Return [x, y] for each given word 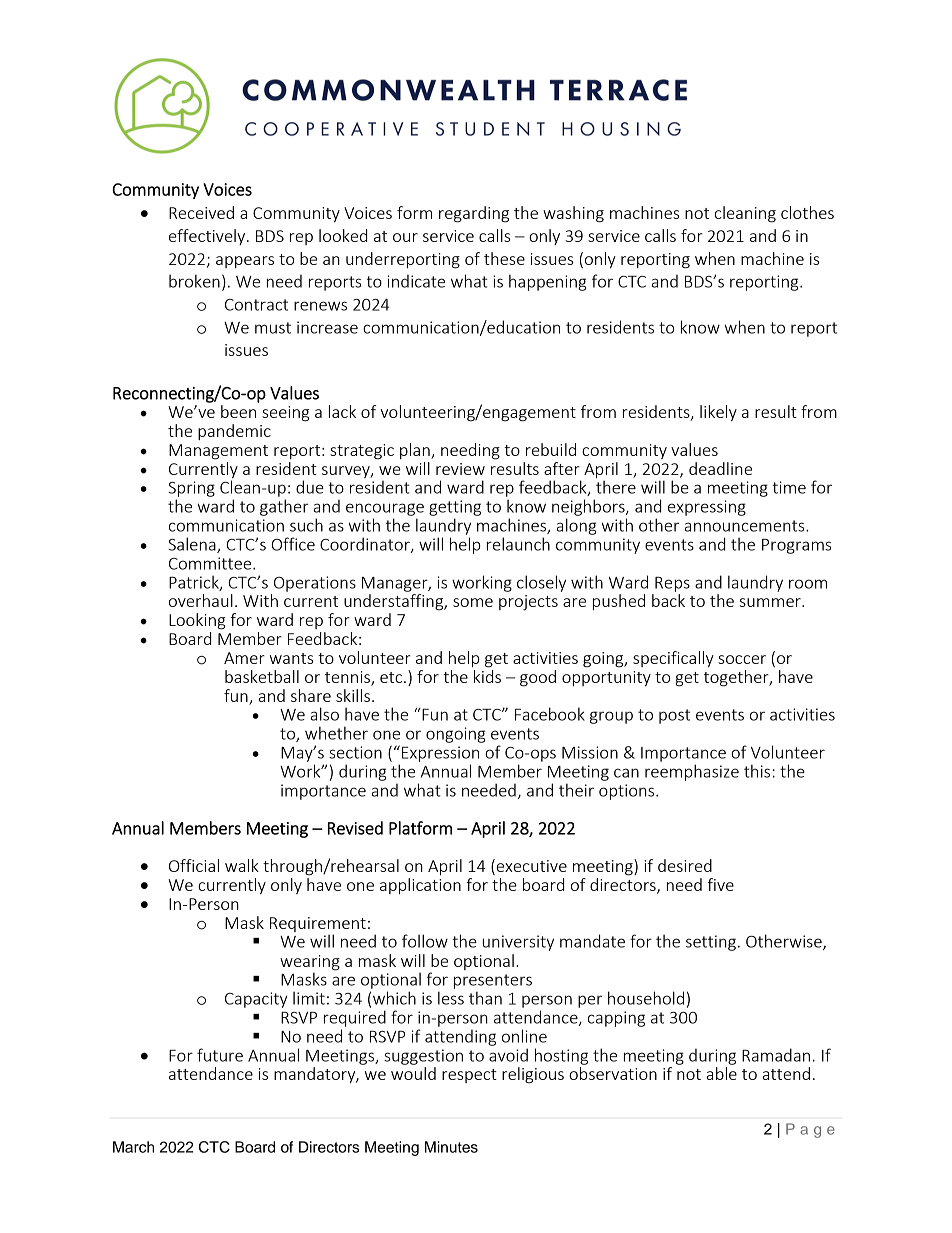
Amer [244, 658]
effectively [208, 237]
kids [487, 676]
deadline [720, 468]
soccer [742, 659]
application [420, 886]
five [720, 884]
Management [218, 452]
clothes [807, 212]
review [460, 469]
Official [194, 865]
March [133, 1147]
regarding [474, 214]
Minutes [451, 1147]
